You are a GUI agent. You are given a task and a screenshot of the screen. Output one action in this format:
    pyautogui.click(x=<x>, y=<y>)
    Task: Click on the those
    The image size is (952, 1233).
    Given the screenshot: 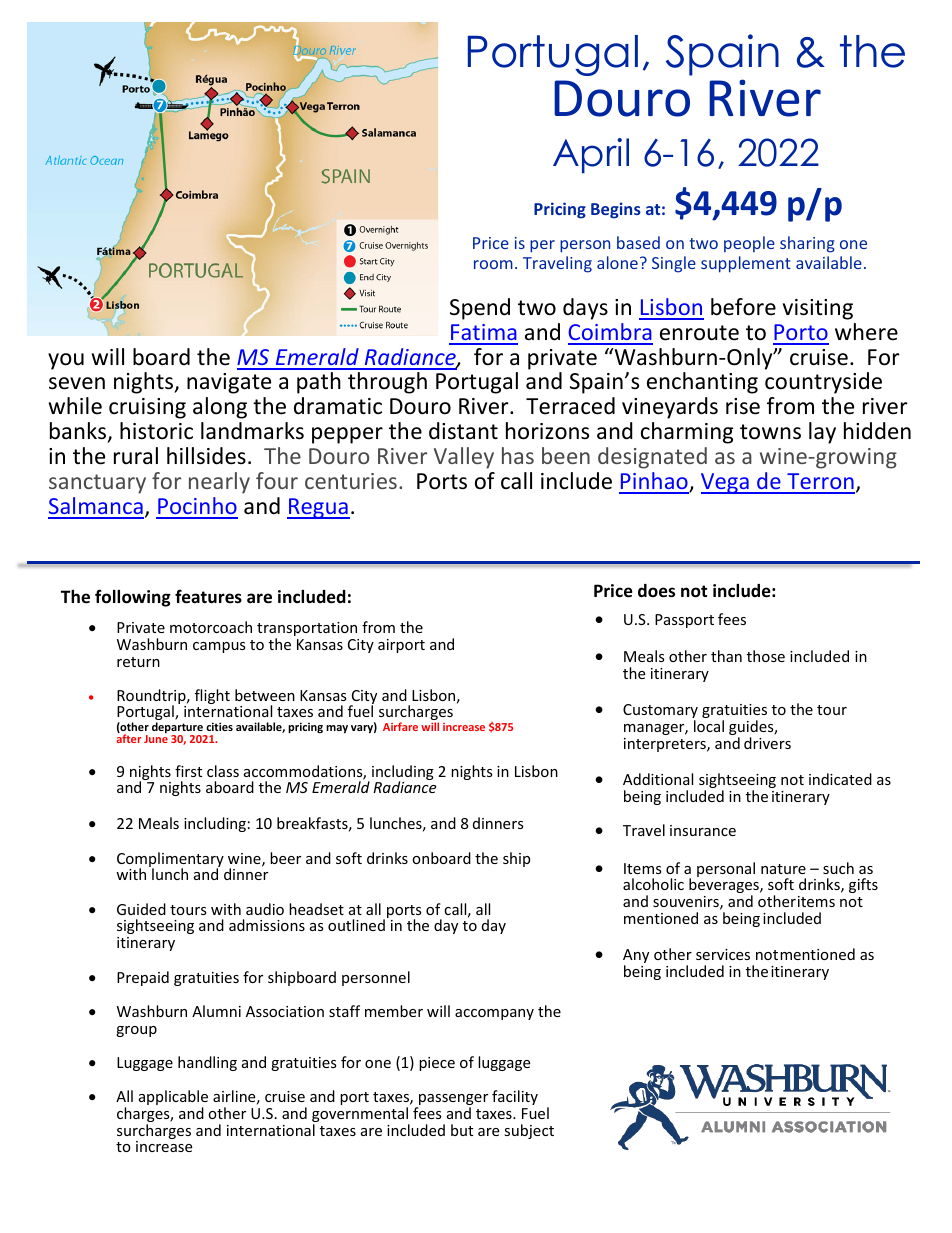 What is the action you would take?
    pyautogui.click(x=766, y=656)
